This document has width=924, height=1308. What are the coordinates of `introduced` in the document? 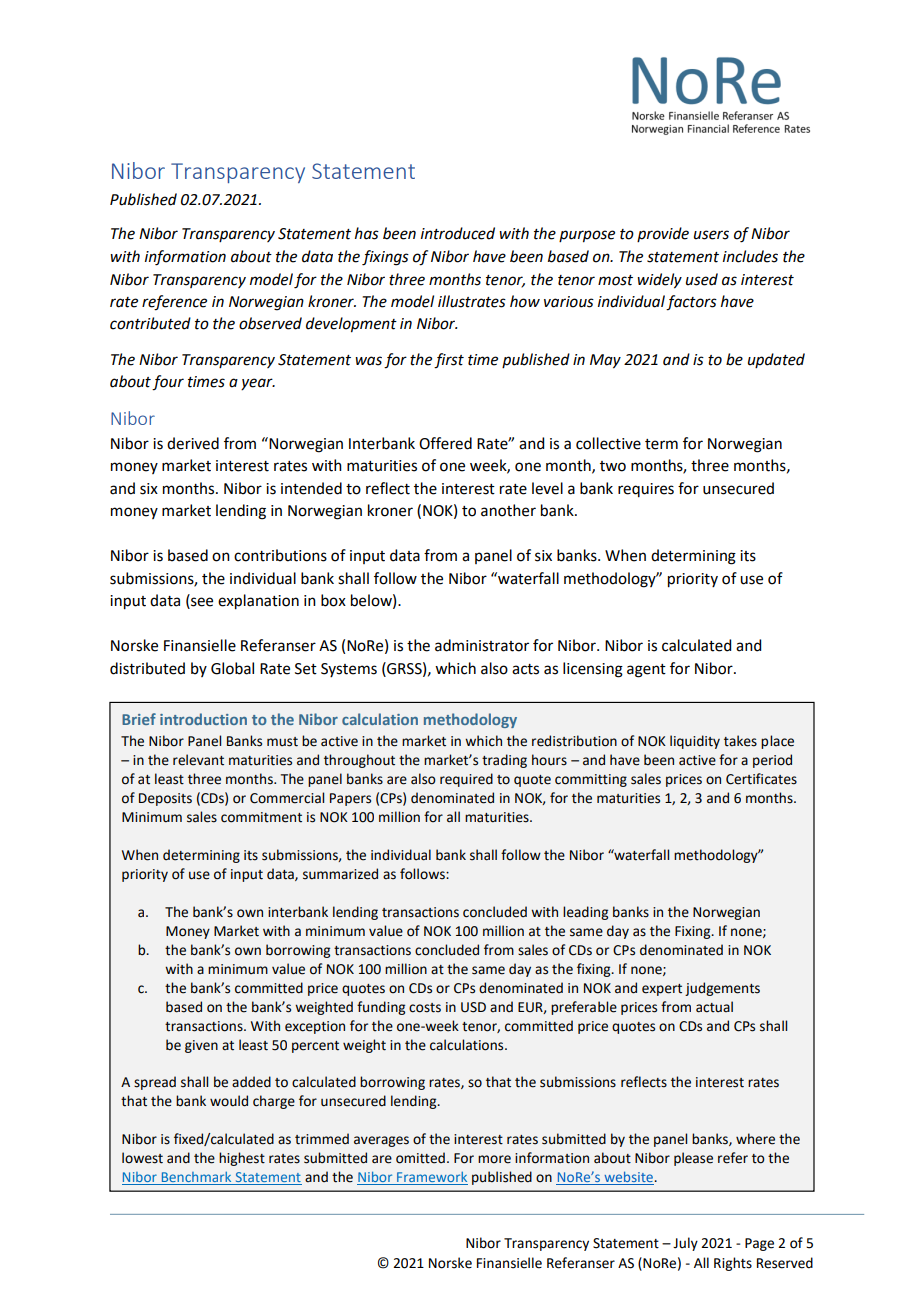 It's located at (458, 233).
